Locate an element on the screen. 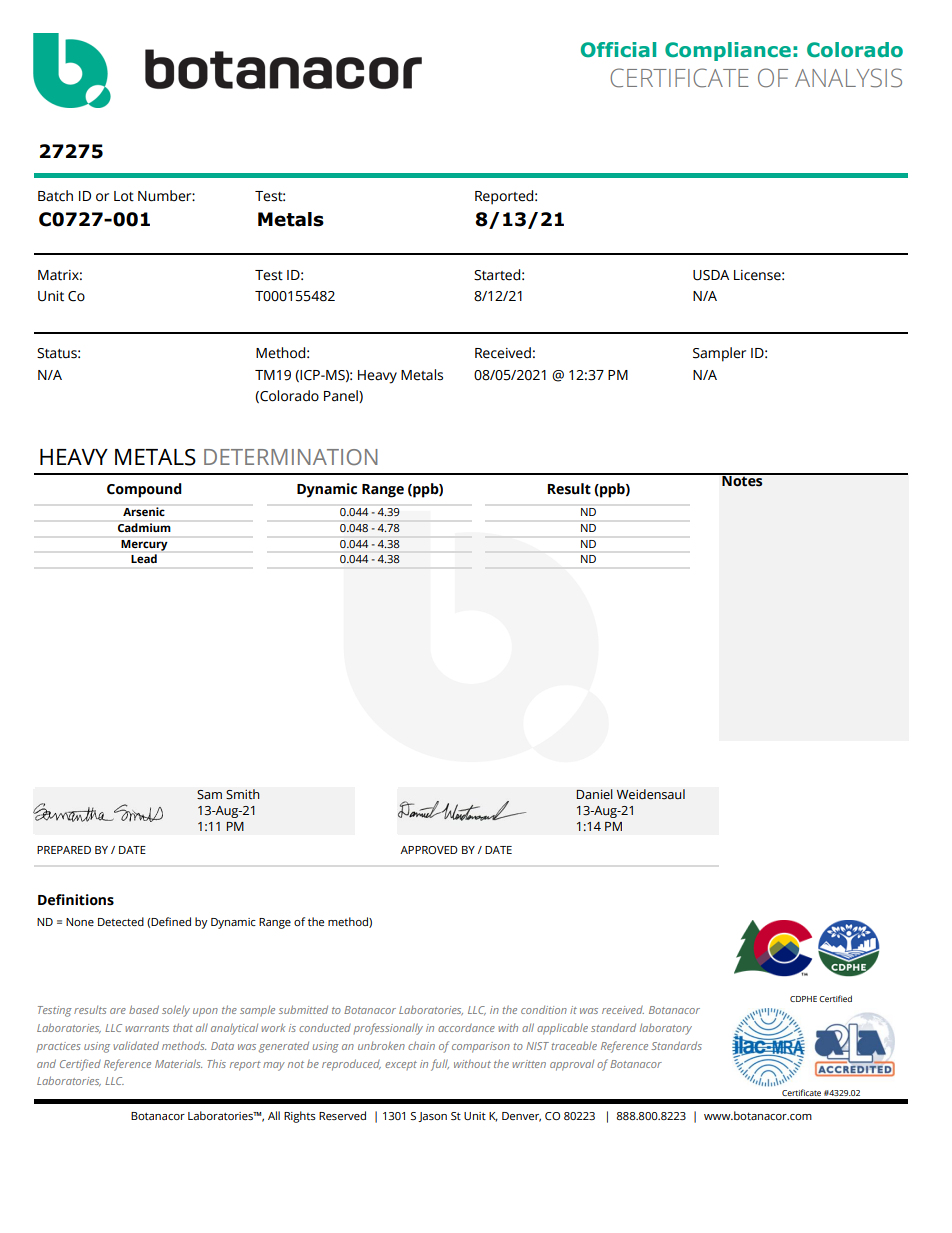 The image size is (952, 1233). Lot is located at coordinates (124, 196).
